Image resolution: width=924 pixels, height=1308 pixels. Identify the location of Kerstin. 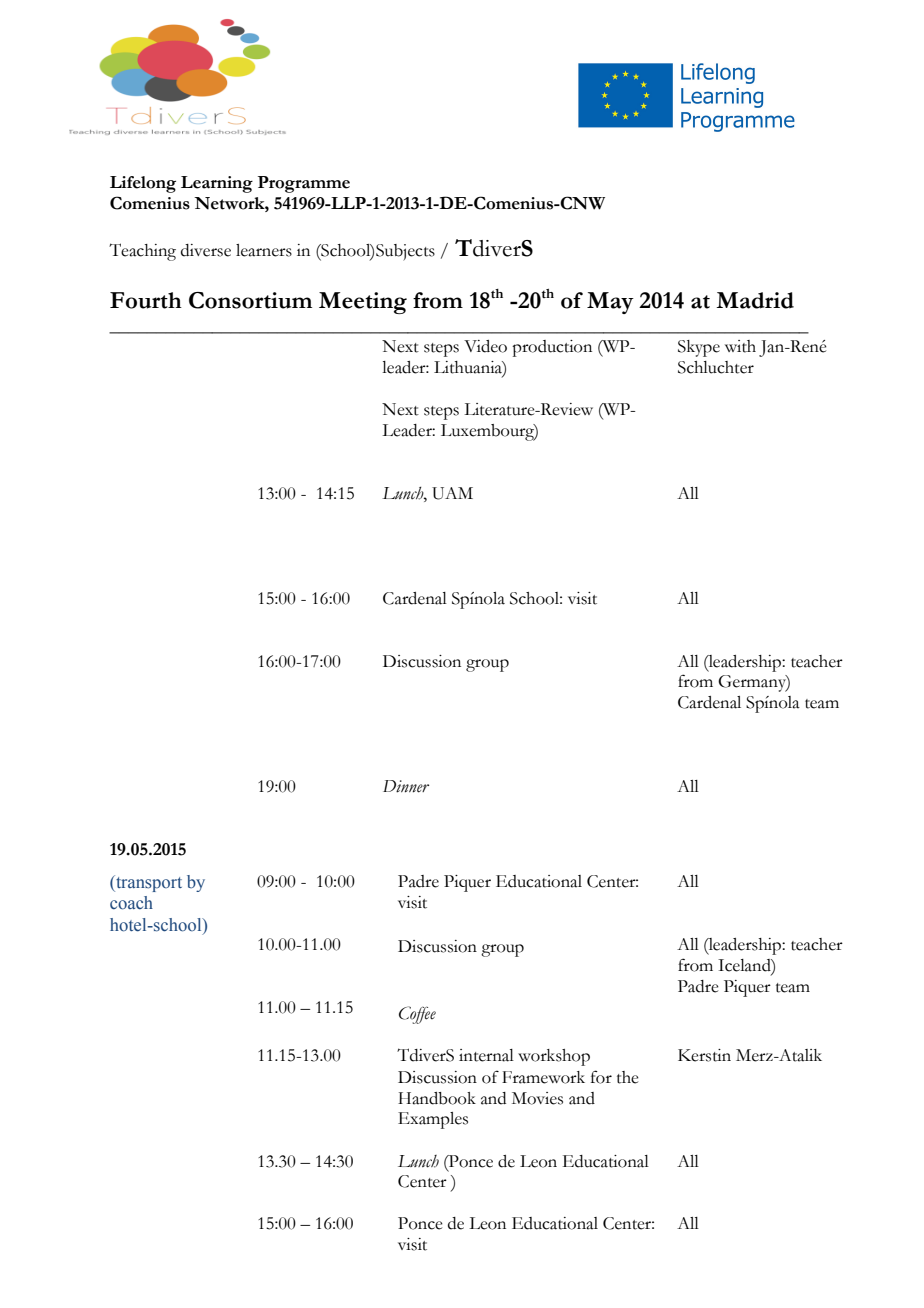
(704, 1055).
